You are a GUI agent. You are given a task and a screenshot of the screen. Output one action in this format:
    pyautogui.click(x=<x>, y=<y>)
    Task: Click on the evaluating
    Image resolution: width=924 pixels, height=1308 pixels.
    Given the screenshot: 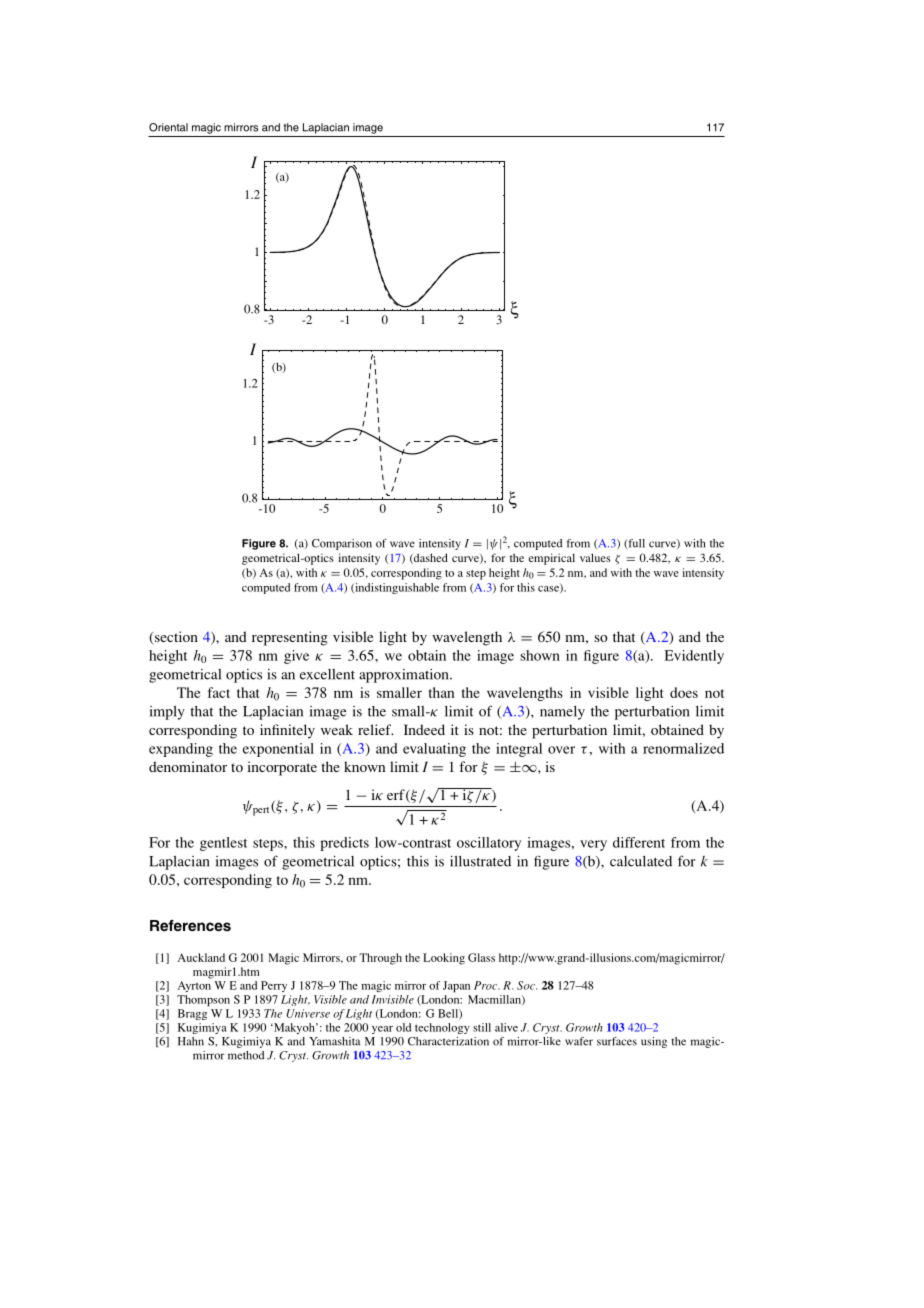 What is the action you would take?
    pyautogui.click(x=434, y=750)
